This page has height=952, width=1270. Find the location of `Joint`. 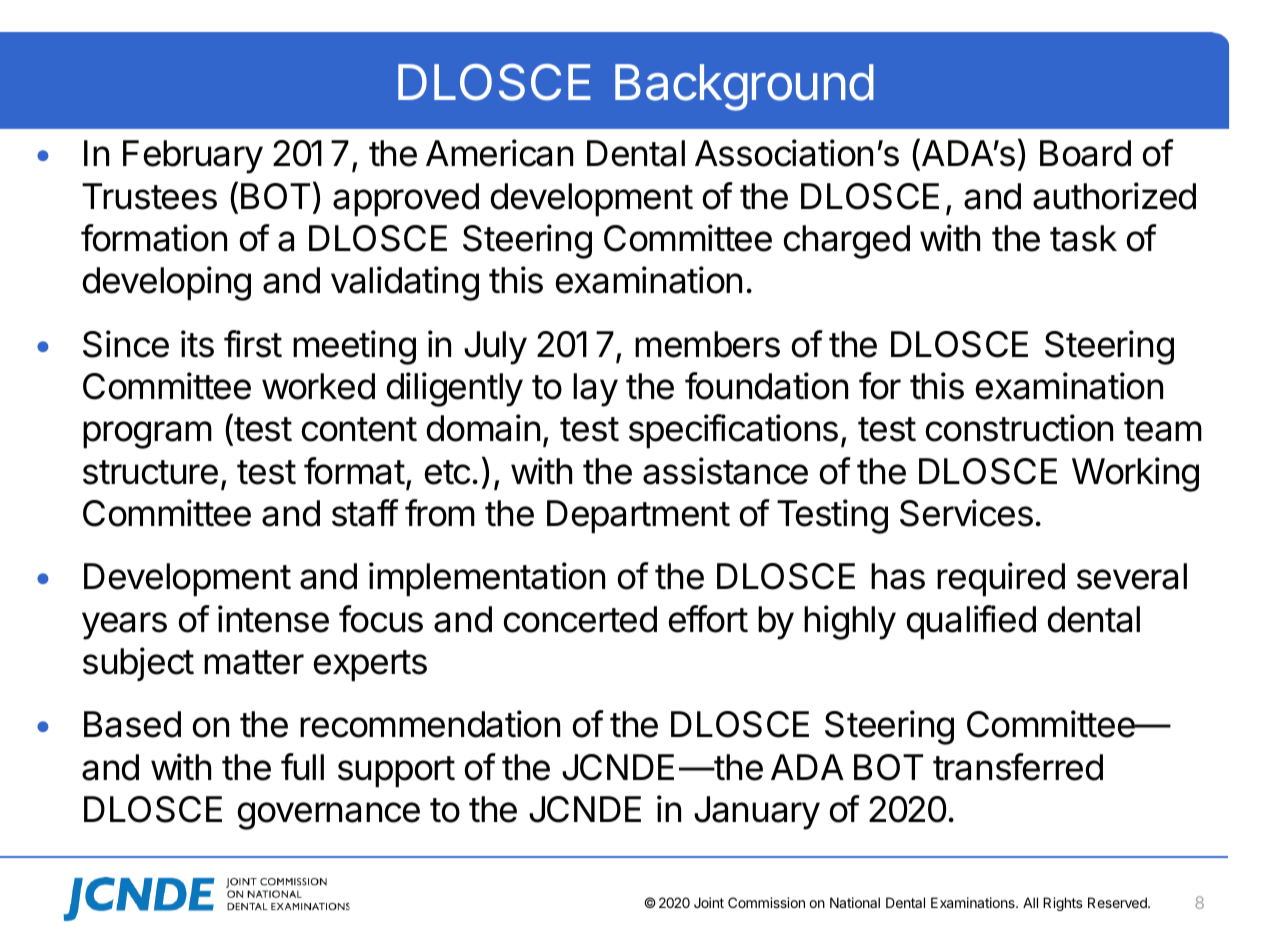

Joint is located at coordinates (709, 902).
